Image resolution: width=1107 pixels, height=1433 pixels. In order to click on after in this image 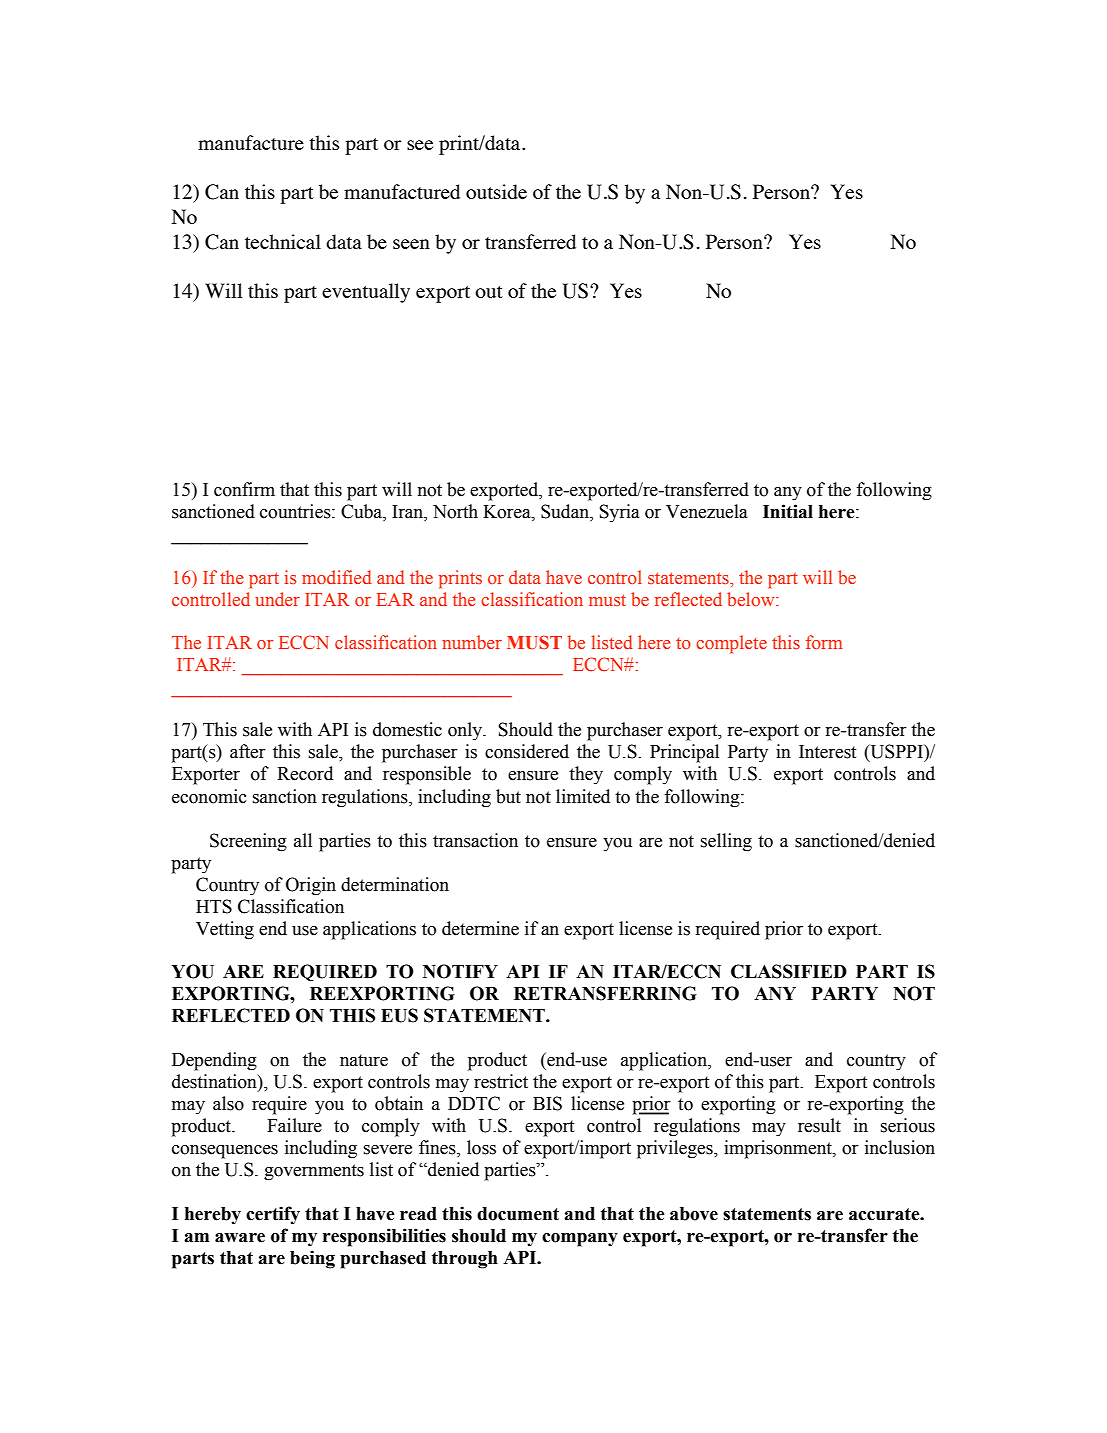, I will do `click(248, 751)`.
